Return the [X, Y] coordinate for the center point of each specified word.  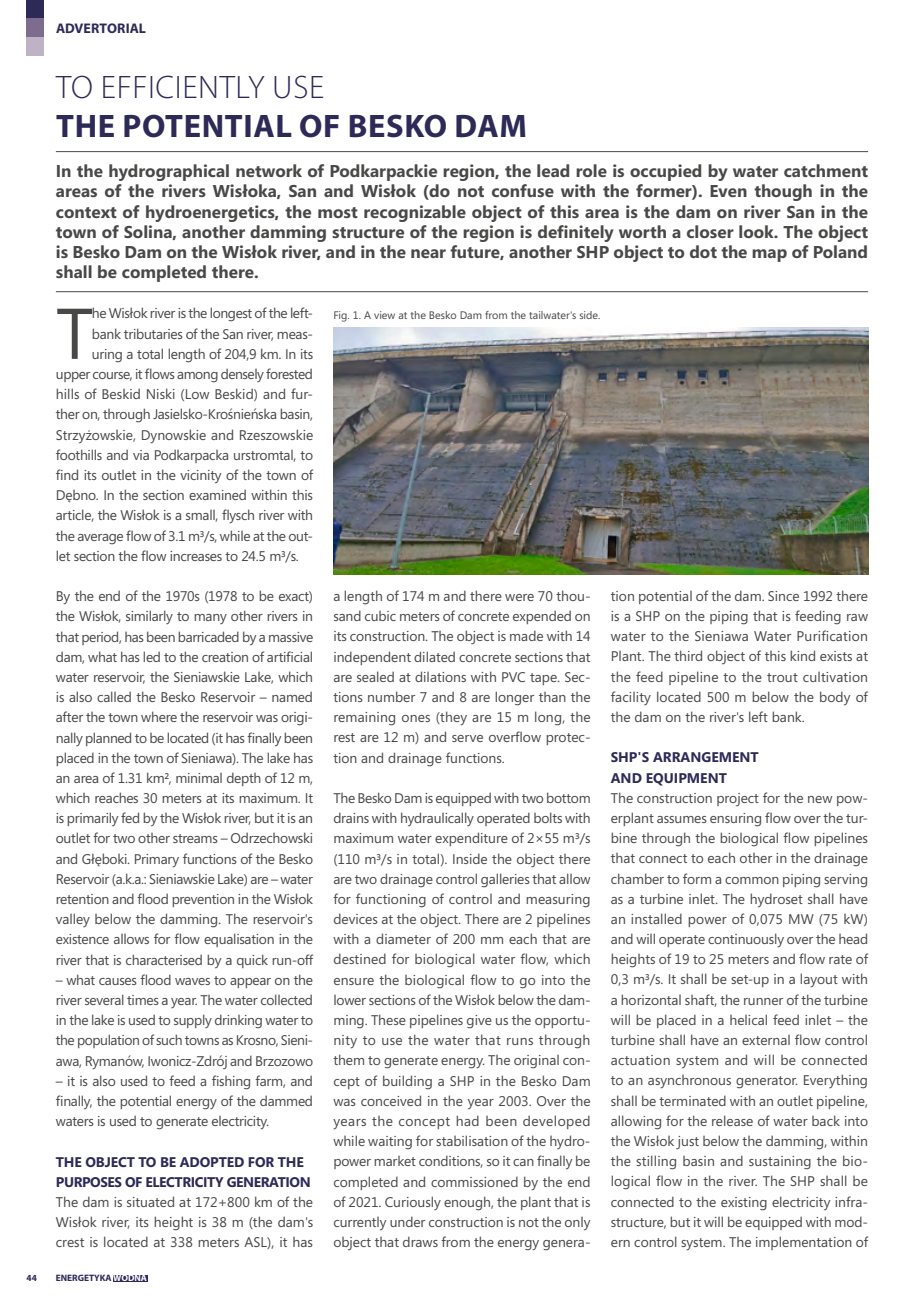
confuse [523, 190]
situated [150, 1201]
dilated [434, 656]
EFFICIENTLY [184, 87]
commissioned [474, 1181]
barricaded [208, 636]
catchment [826, 170]
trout [782, 677]
